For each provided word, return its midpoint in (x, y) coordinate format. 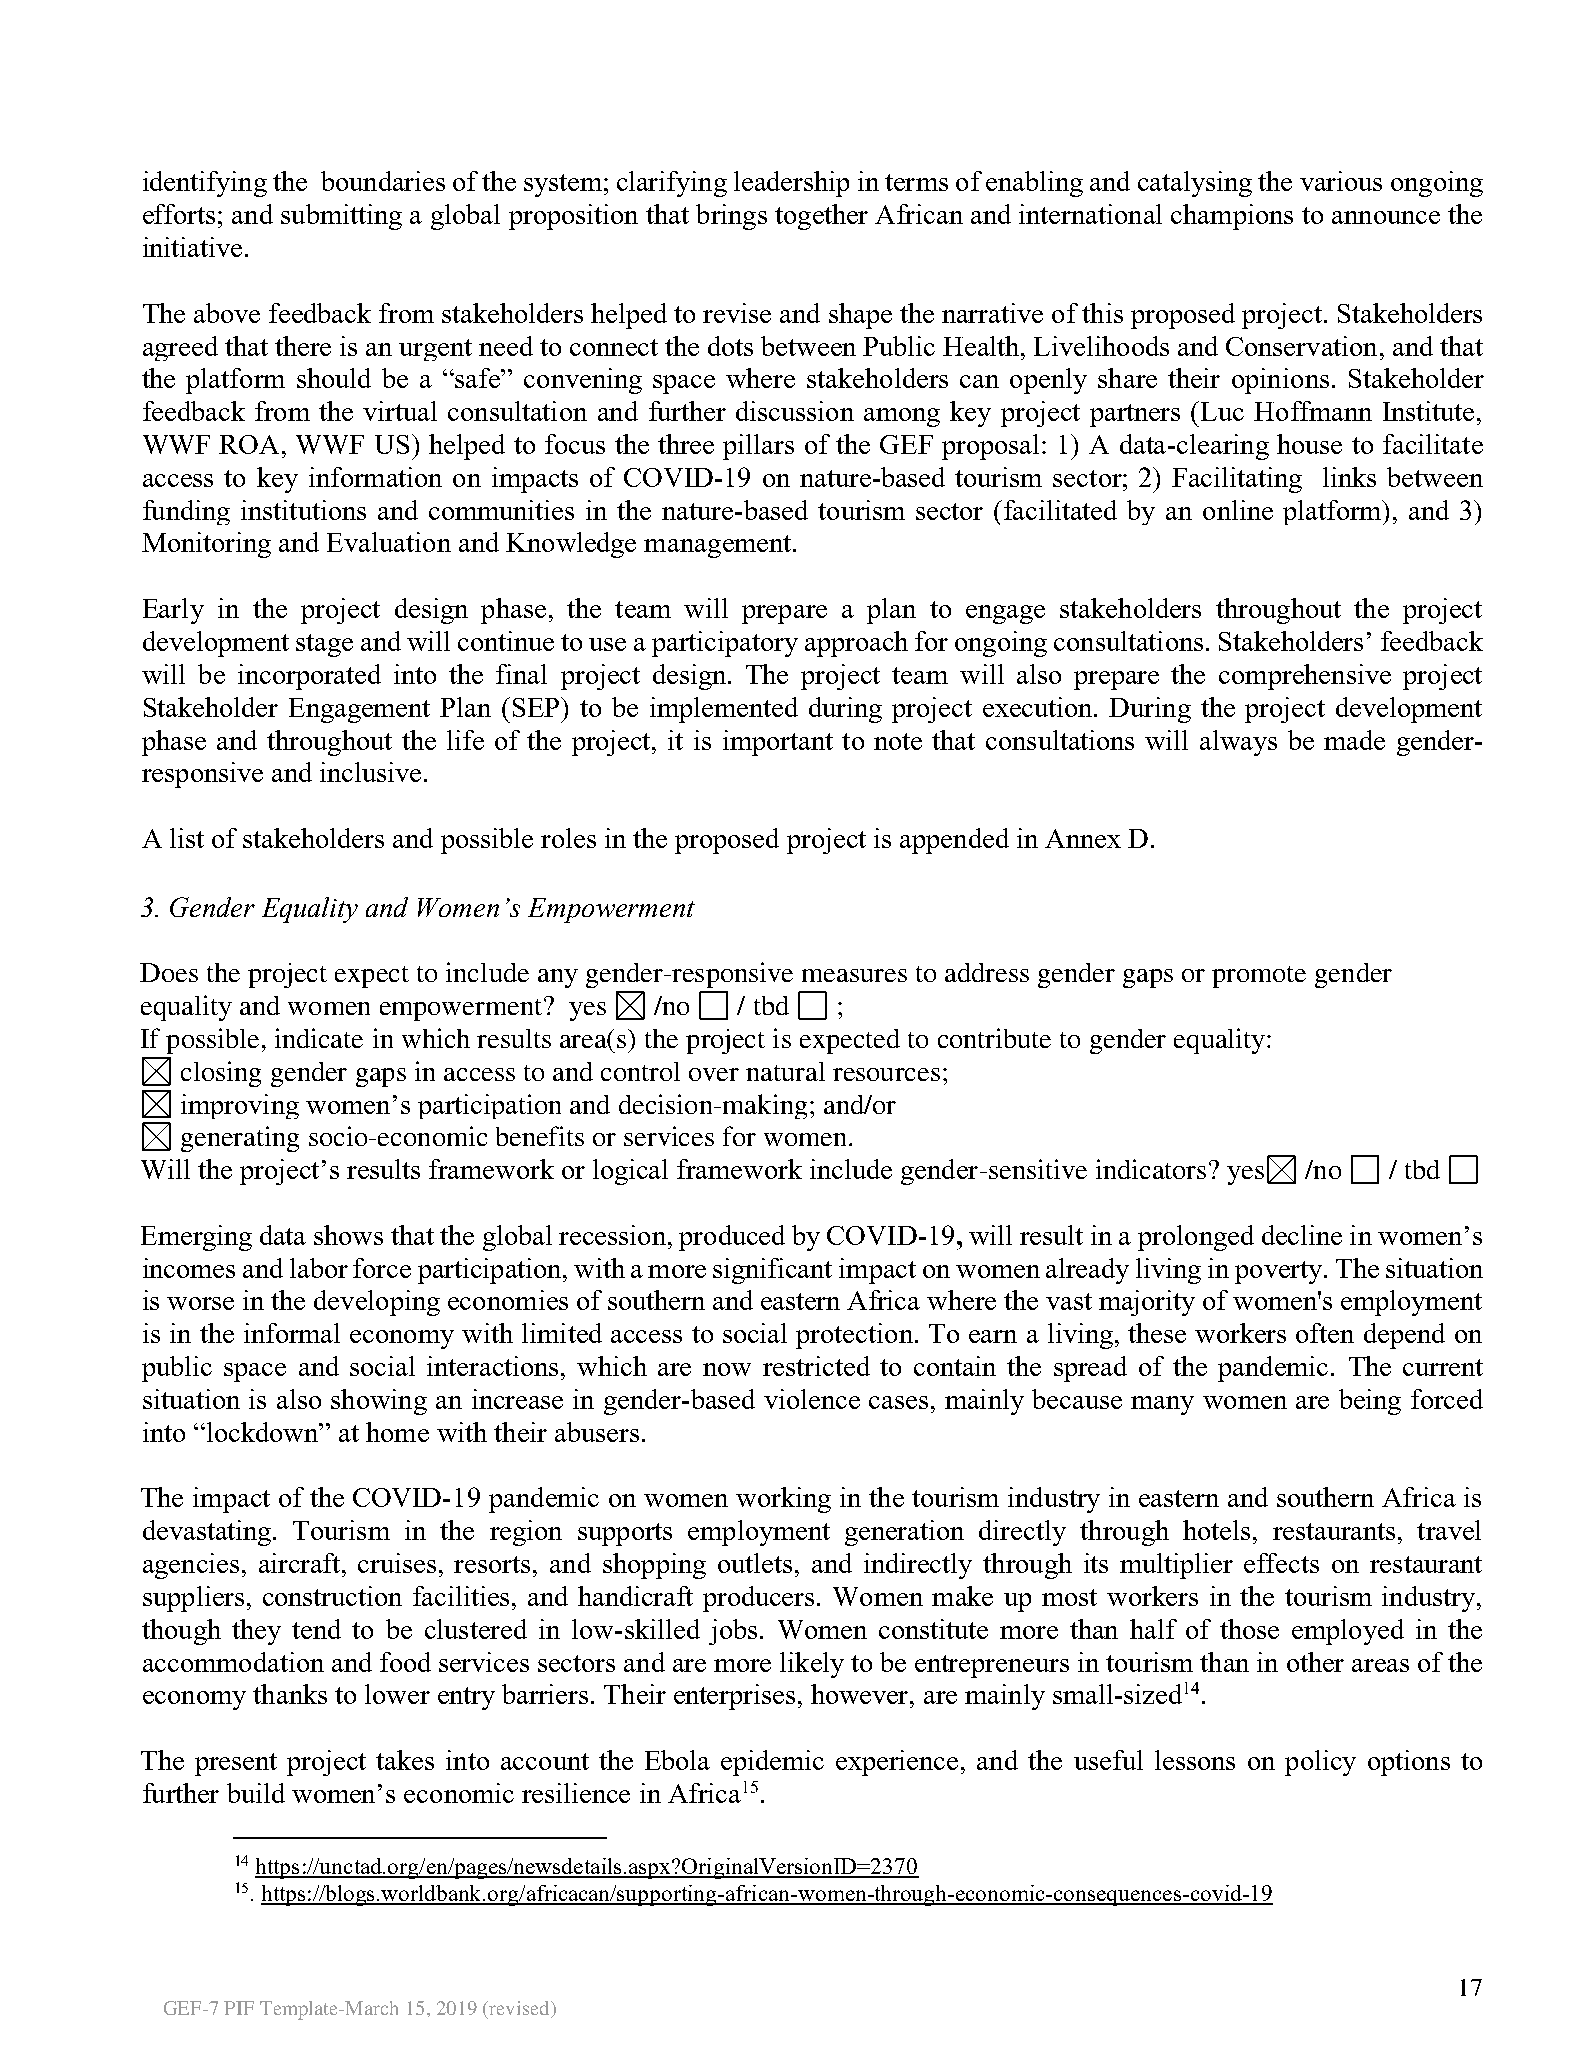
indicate (319, 1038)
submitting (341, 217)
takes (405, 1760)
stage (324, 645)
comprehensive (1305, 677)
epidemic (772, 1763)
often (1325, 1333)
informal (292, 1333)
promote (1259, 977)
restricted (816, 1366)
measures (854, 975)
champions (1232, 217)
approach (856, 644)
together (821, 217)
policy (1320, 1763)
